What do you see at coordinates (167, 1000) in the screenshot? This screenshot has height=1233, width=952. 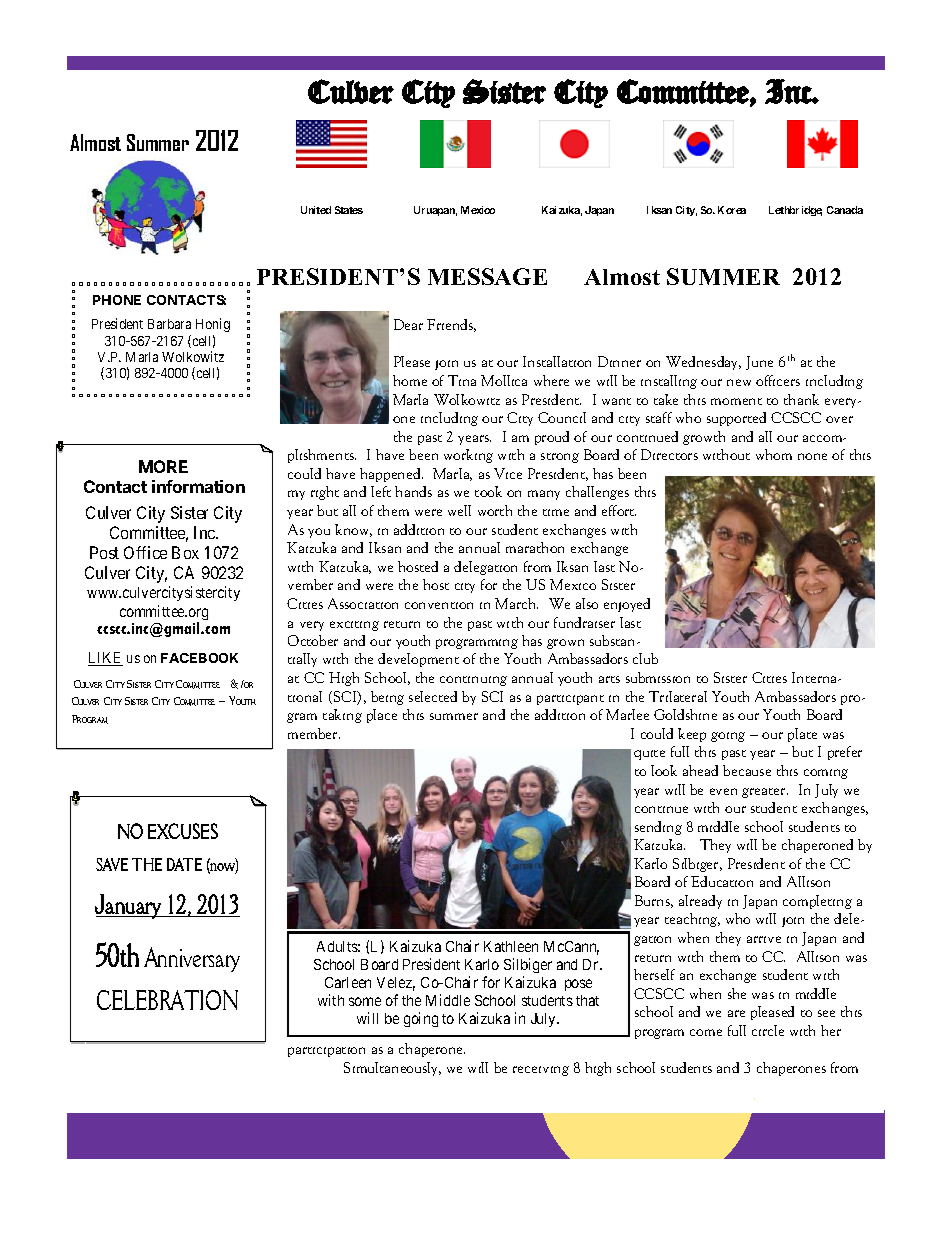 I see `CELEBRATION` at bounding box center [167, 1000].
